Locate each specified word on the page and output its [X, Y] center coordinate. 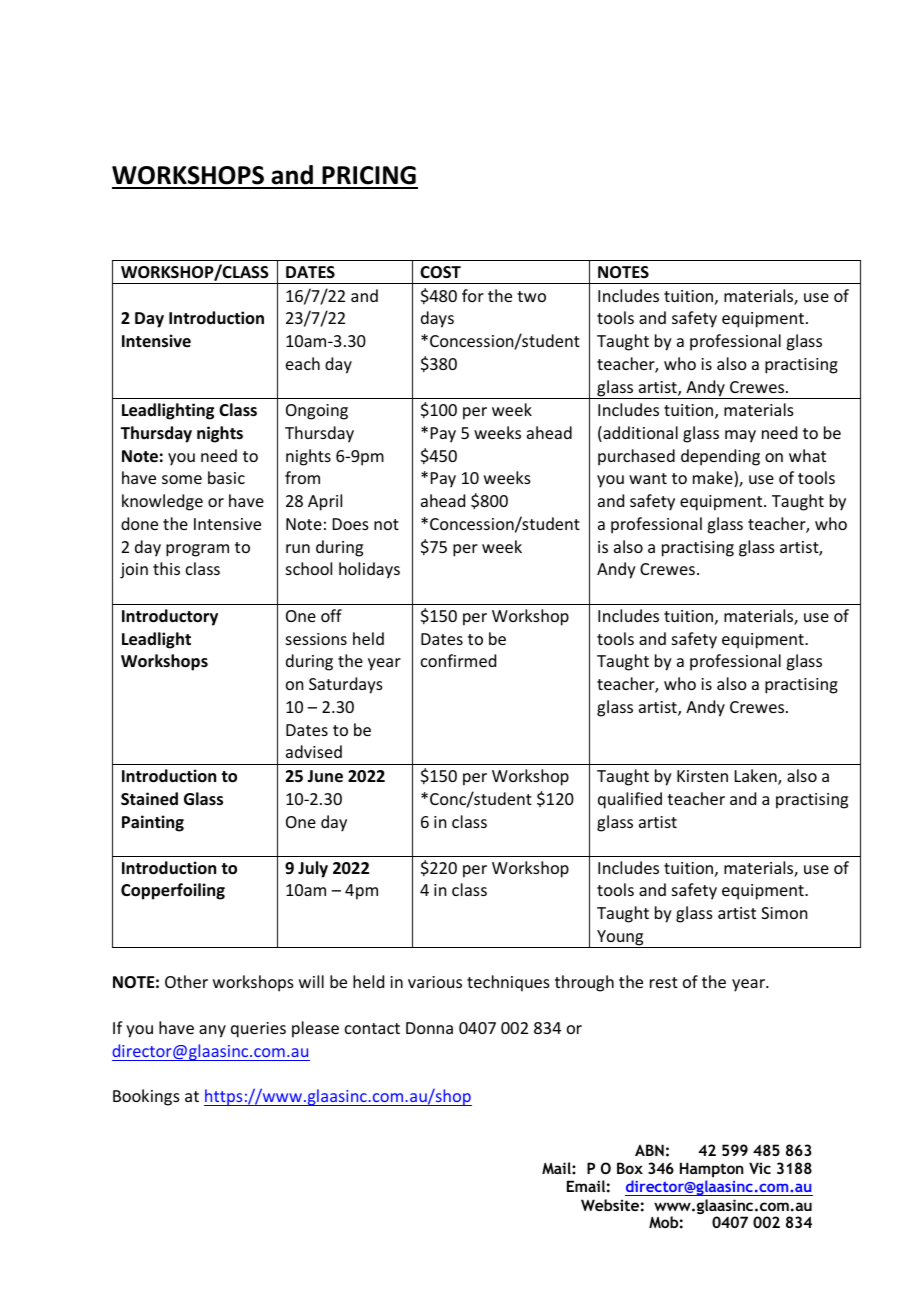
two [531, 296]
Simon [784, 913]
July [313, 869]
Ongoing [317, 412]
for [473, 295]
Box [630, 1168]
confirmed [458, 660]
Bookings [146, 1097]
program [197, 550]
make [714, 479]
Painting [153, 823]
